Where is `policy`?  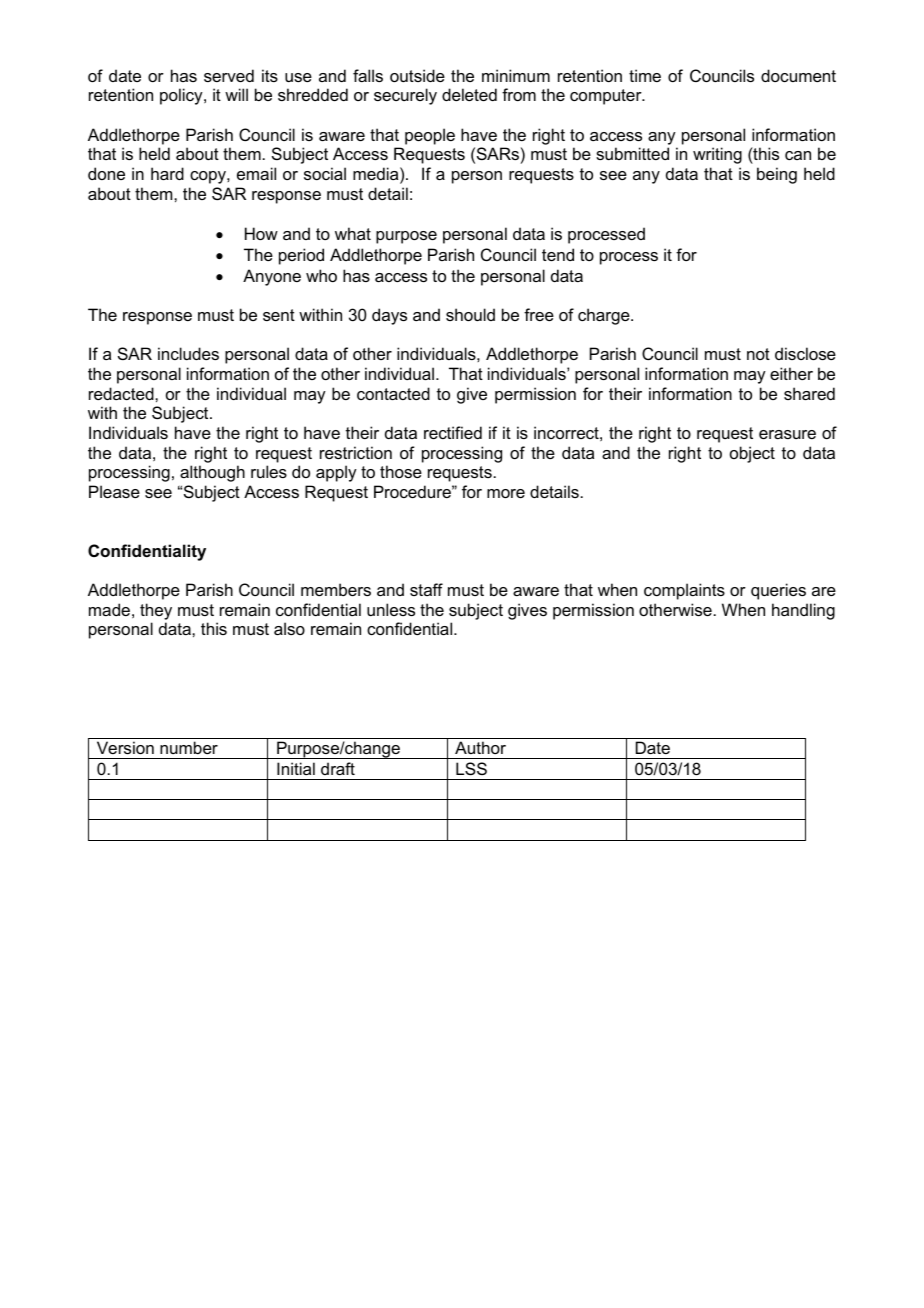 policy is located at coordinates (182, 96).
